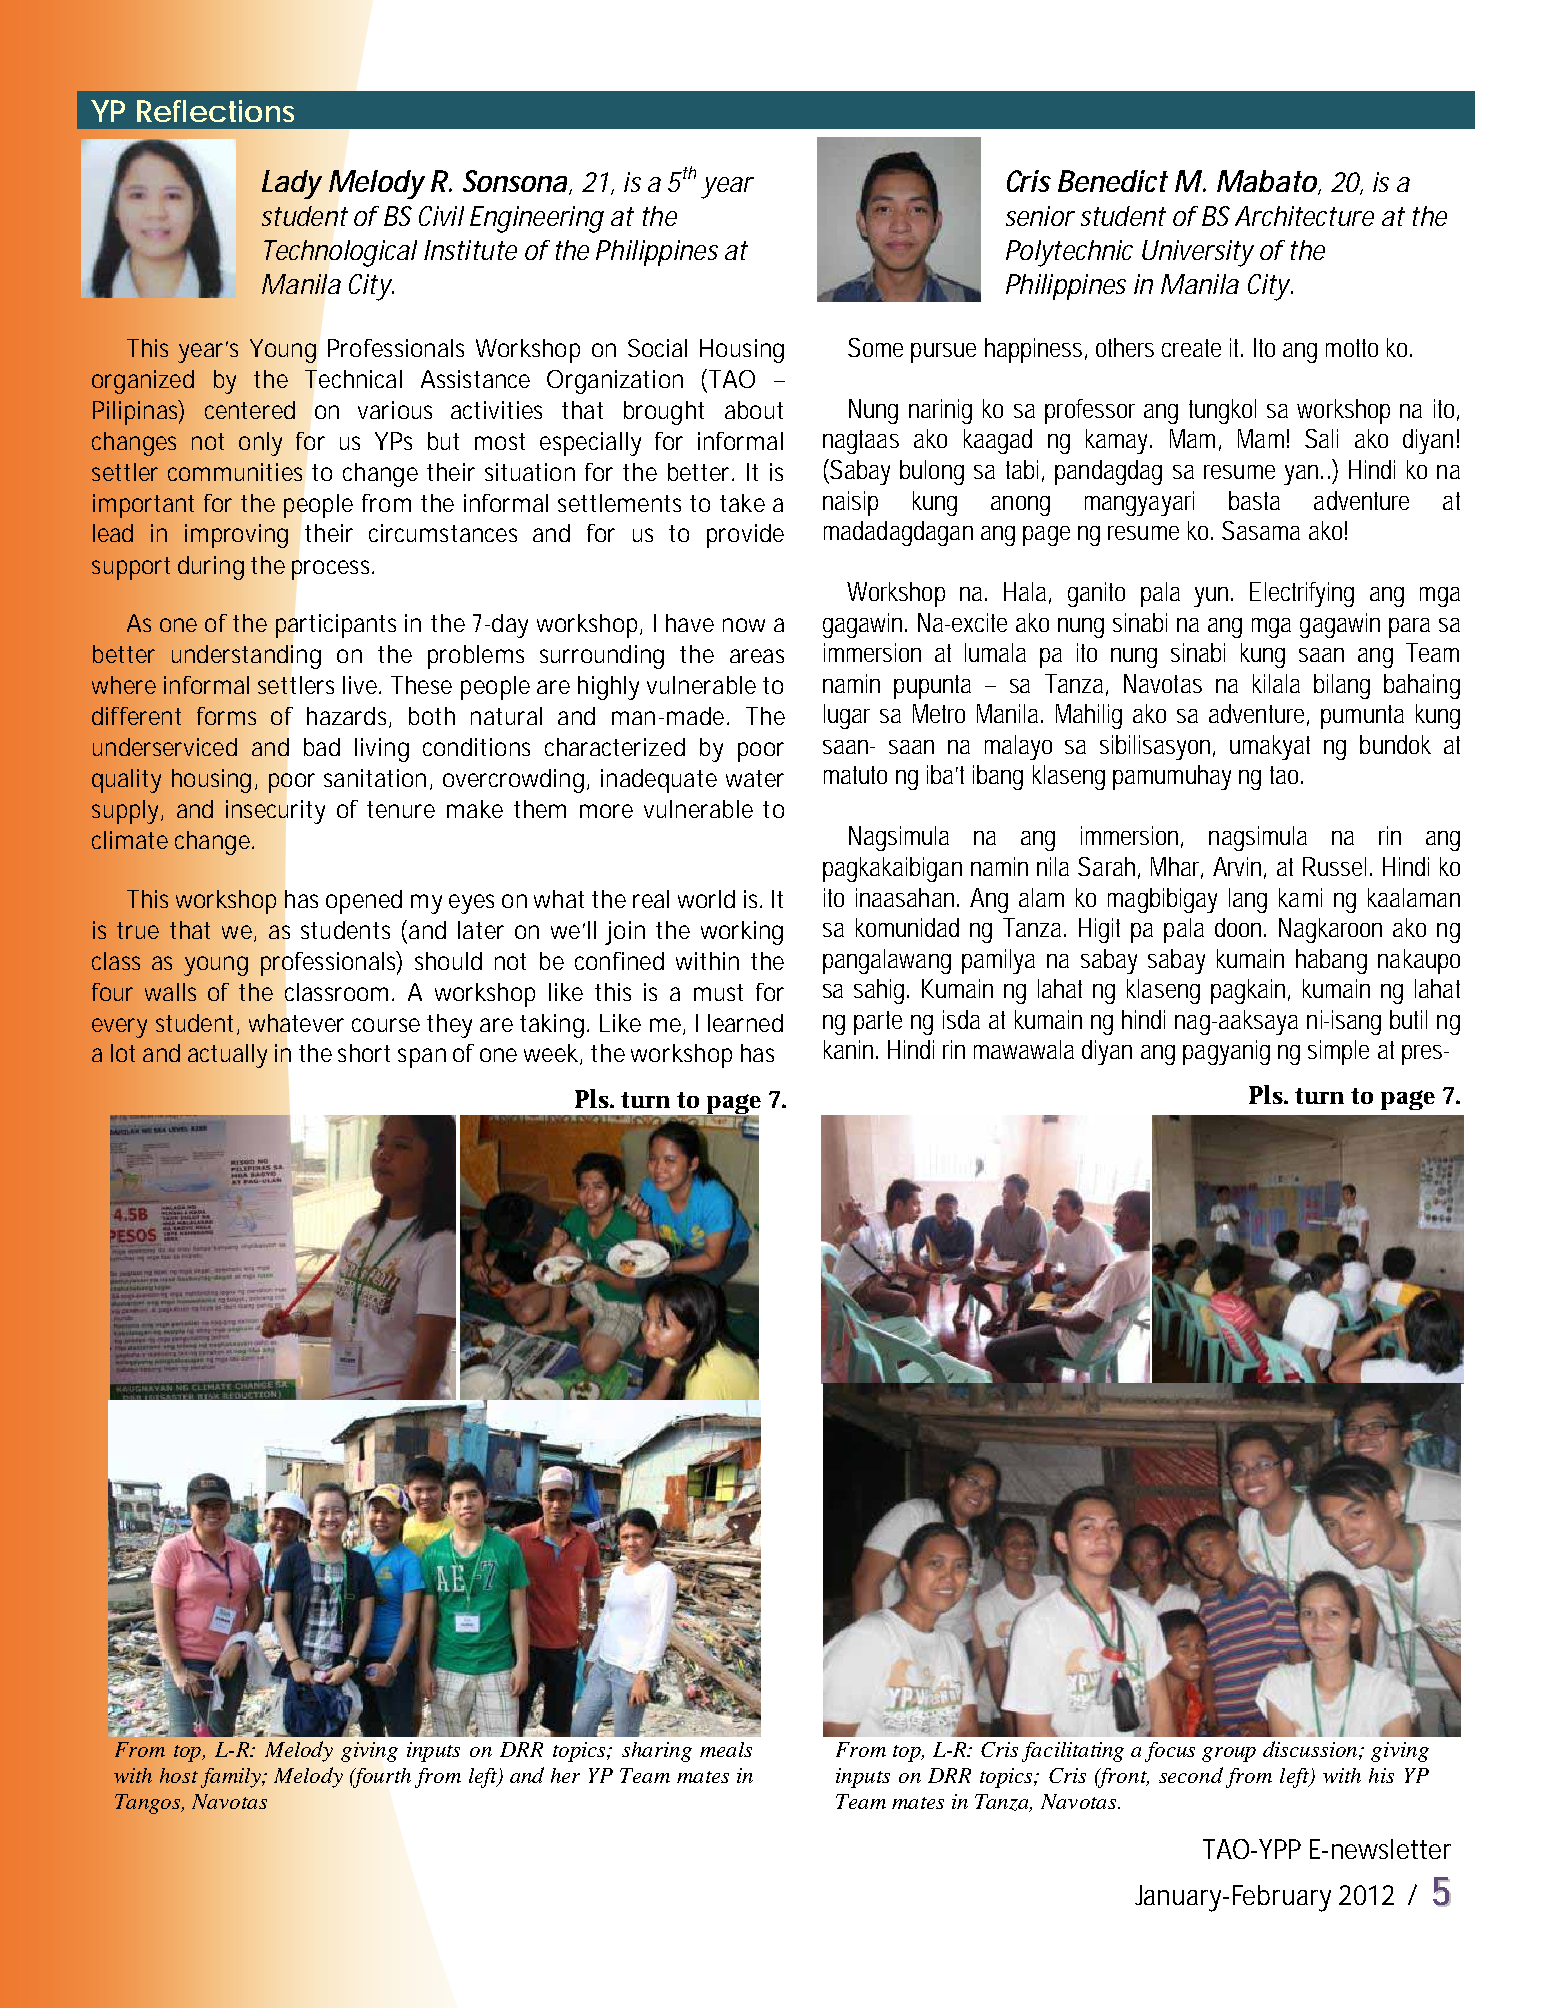 Image resolution: width=1552 pixels, height=2008 pixels. I want to click on Engineering, so click(537, 219).
